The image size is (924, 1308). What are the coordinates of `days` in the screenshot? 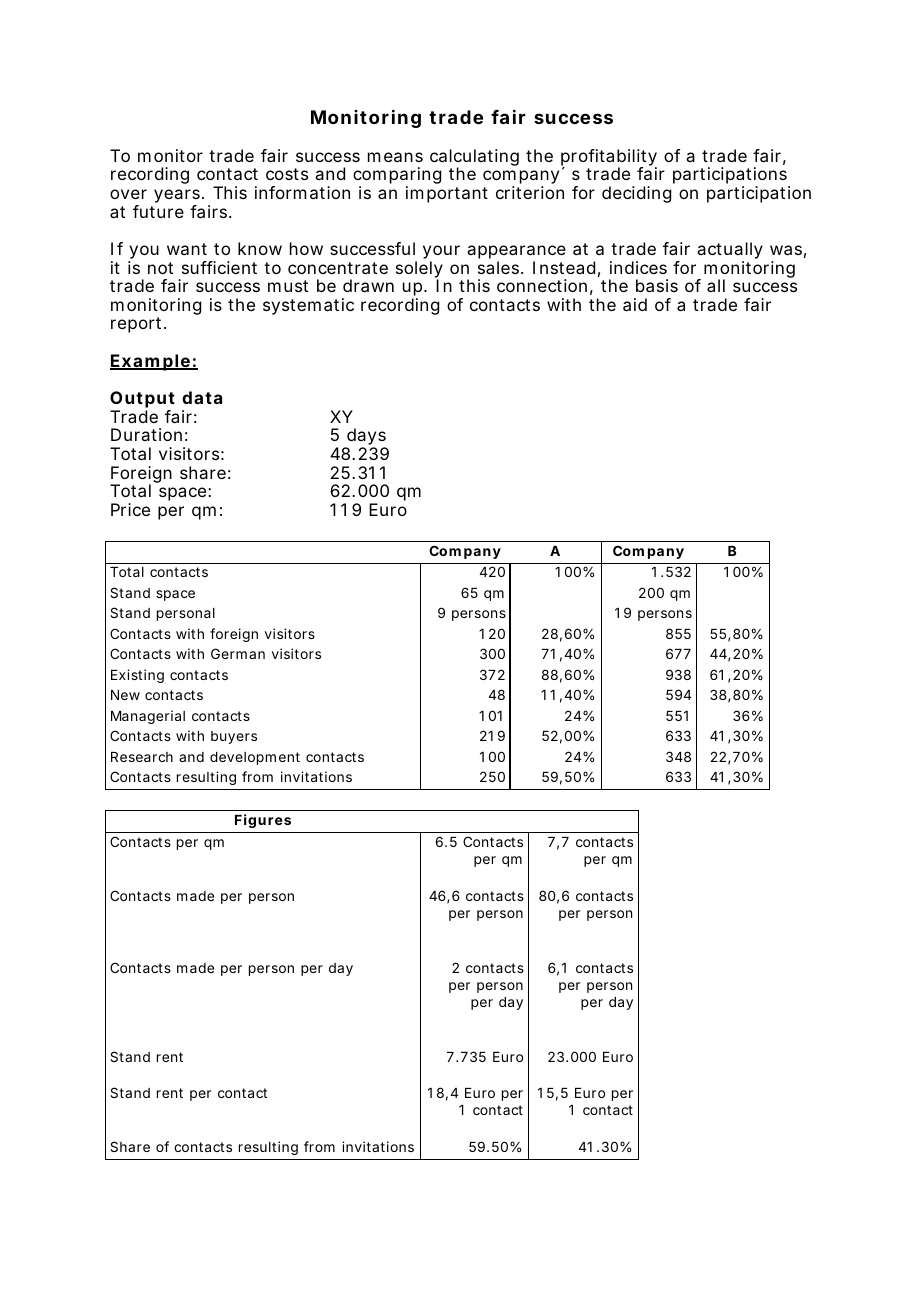 It's located at (365, 438).
